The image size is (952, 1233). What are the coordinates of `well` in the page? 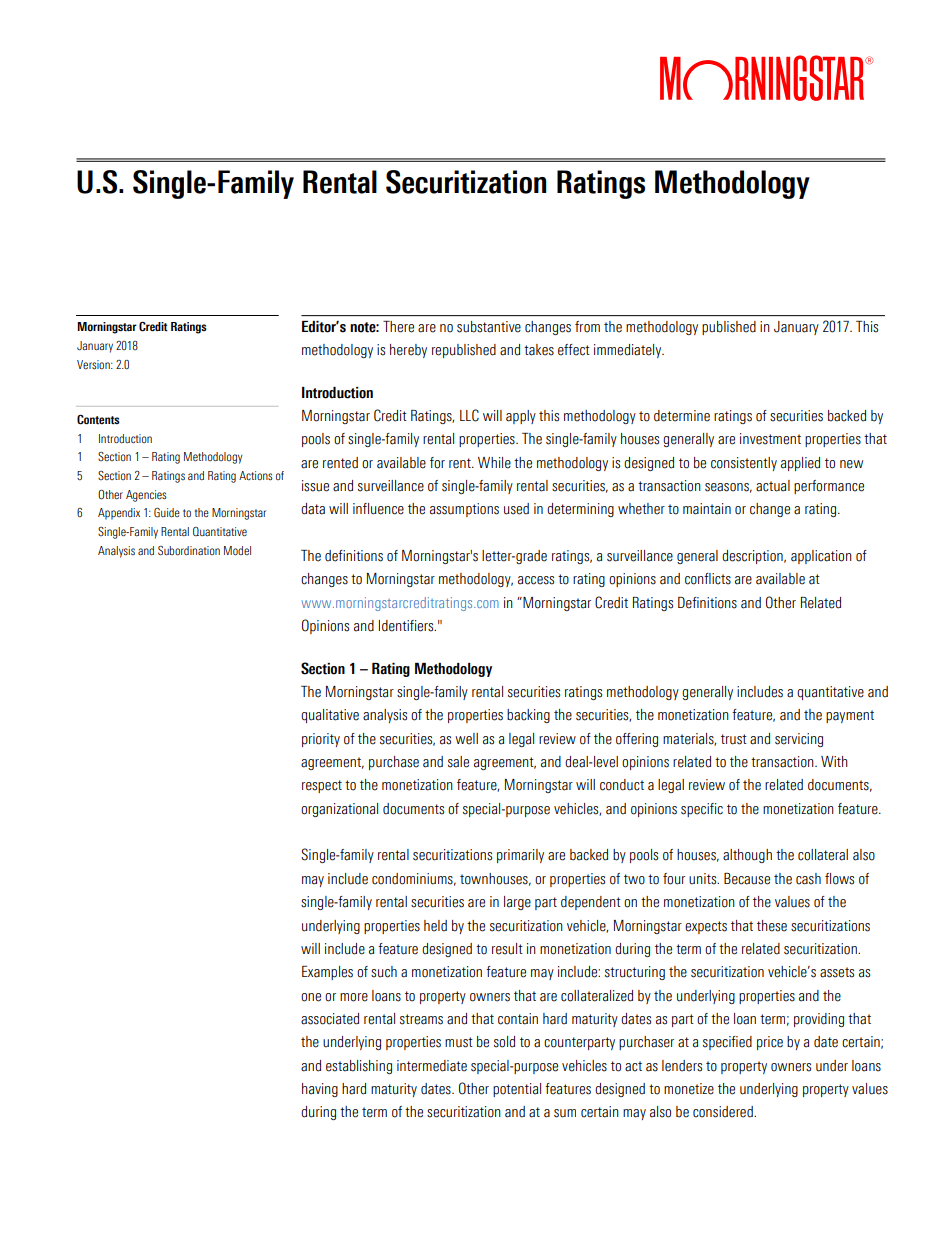 It's located at (466, 739).
